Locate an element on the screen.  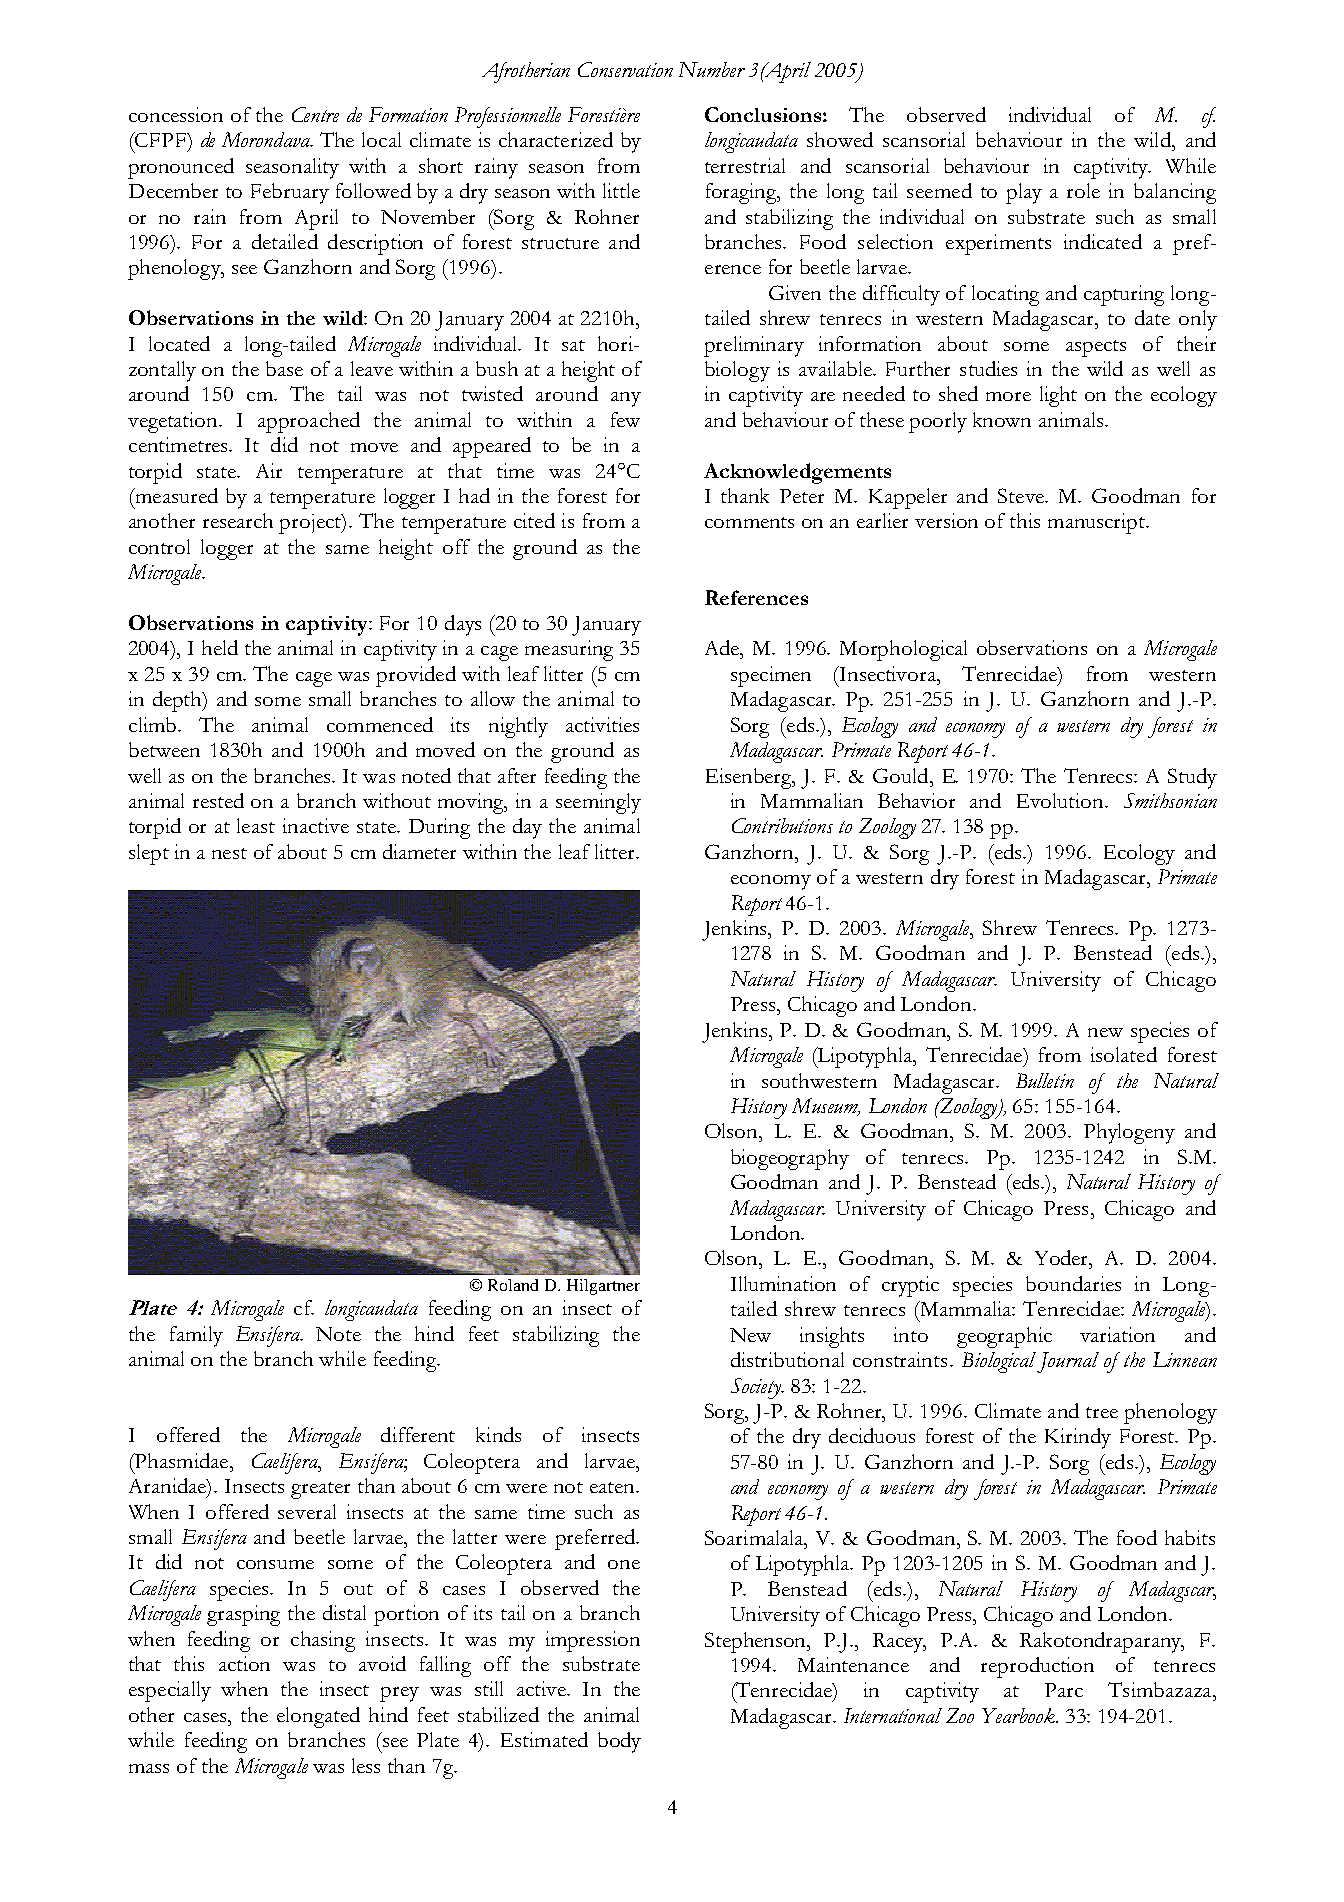
family is located at coordinates (196, 1336).
